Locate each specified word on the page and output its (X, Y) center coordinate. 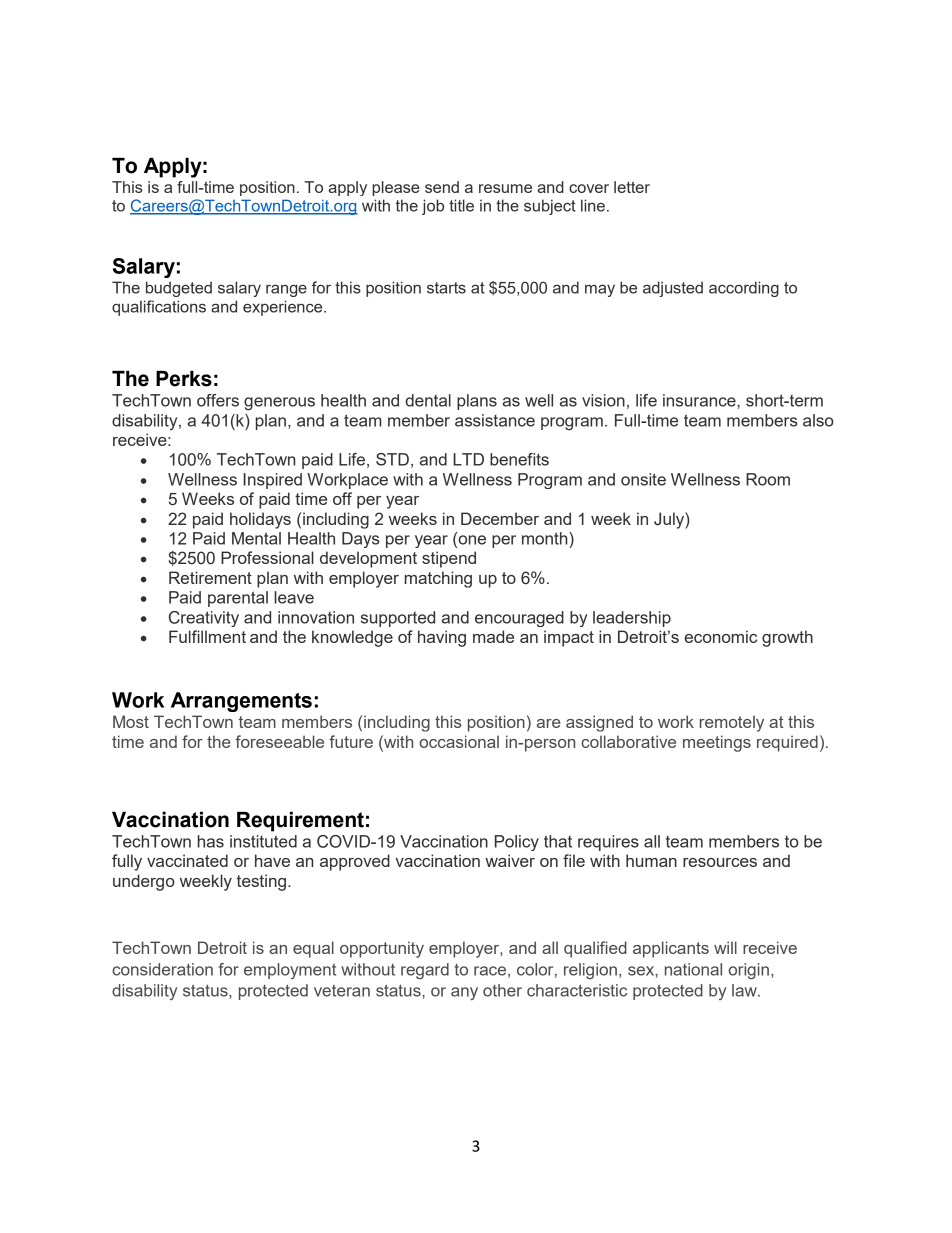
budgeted (179, 289)
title (461, 205)
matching (438, 579)
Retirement (210, 577)
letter (632, 187)
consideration (162, 969)
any (464, 993)
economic (721, 636)
